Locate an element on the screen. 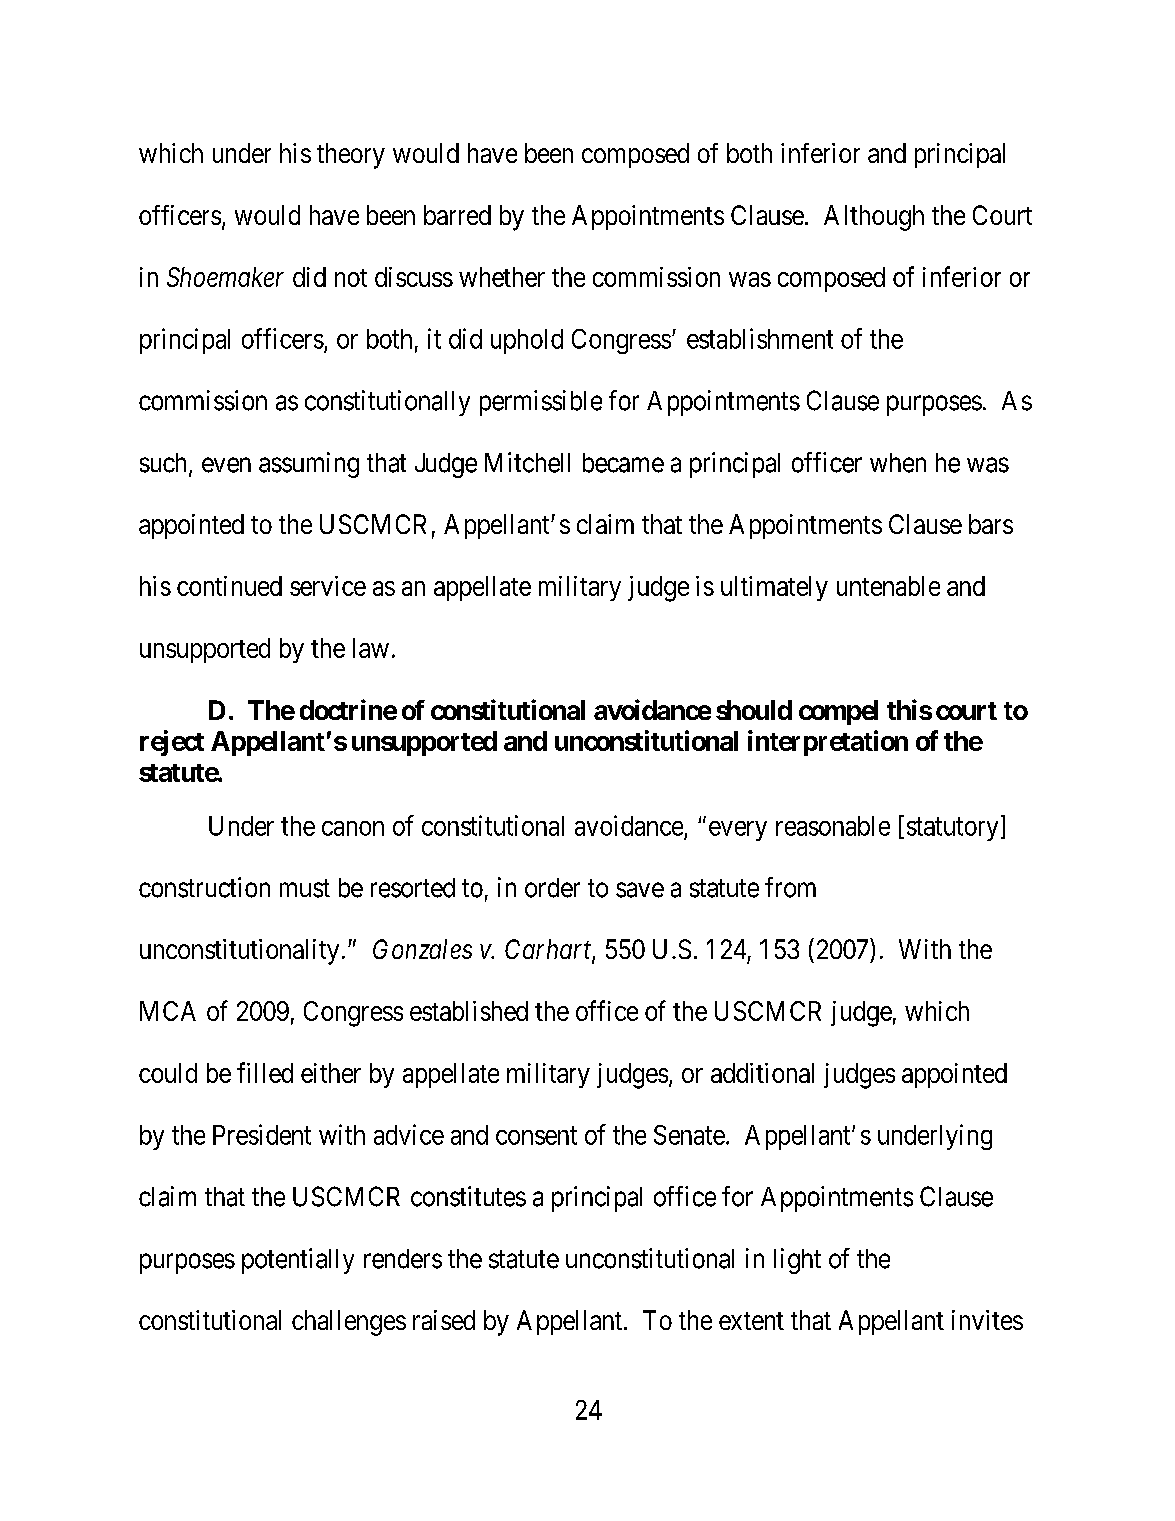 The width and height of the screenshot is (1175, 1521). should is located at coordinates (754, 710).
